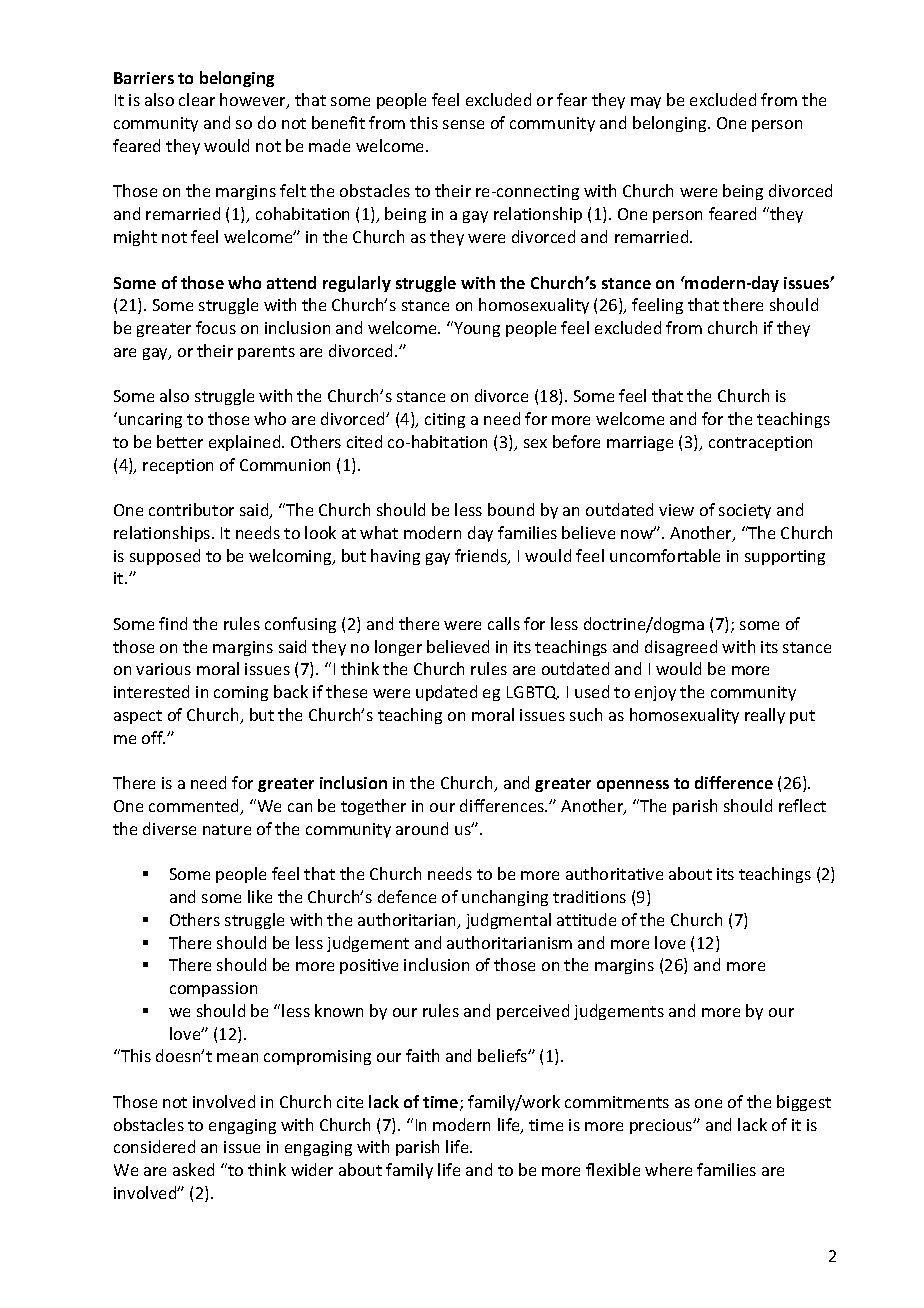 Image resolution: width=924 pixels, height=1308 pixels. What do you see at coordinates (260, 896) in the screenshot?
I see `like` at bounding box center [260, 896].
